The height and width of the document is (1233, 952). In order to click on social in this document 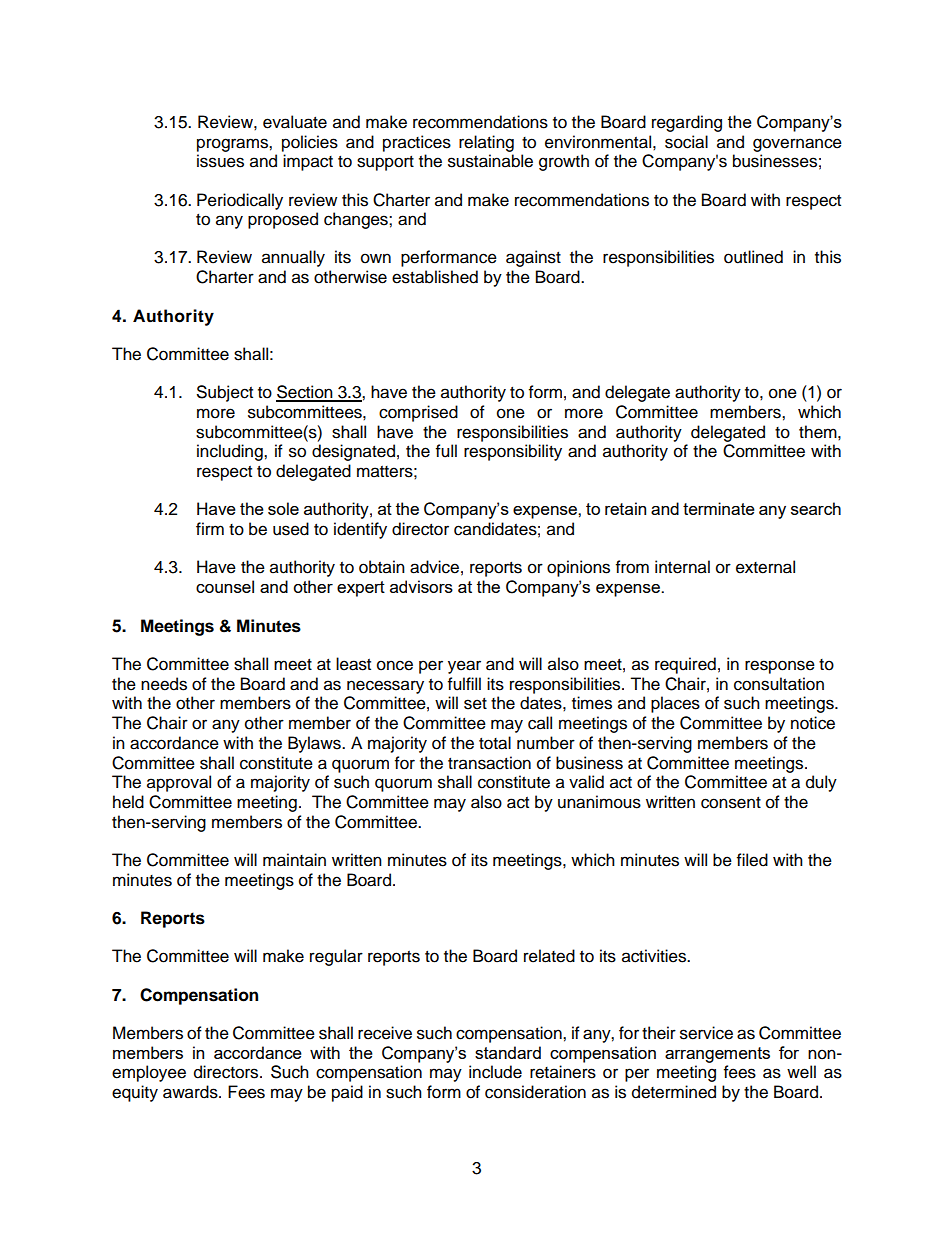, I will do `click(686, 142)`.
